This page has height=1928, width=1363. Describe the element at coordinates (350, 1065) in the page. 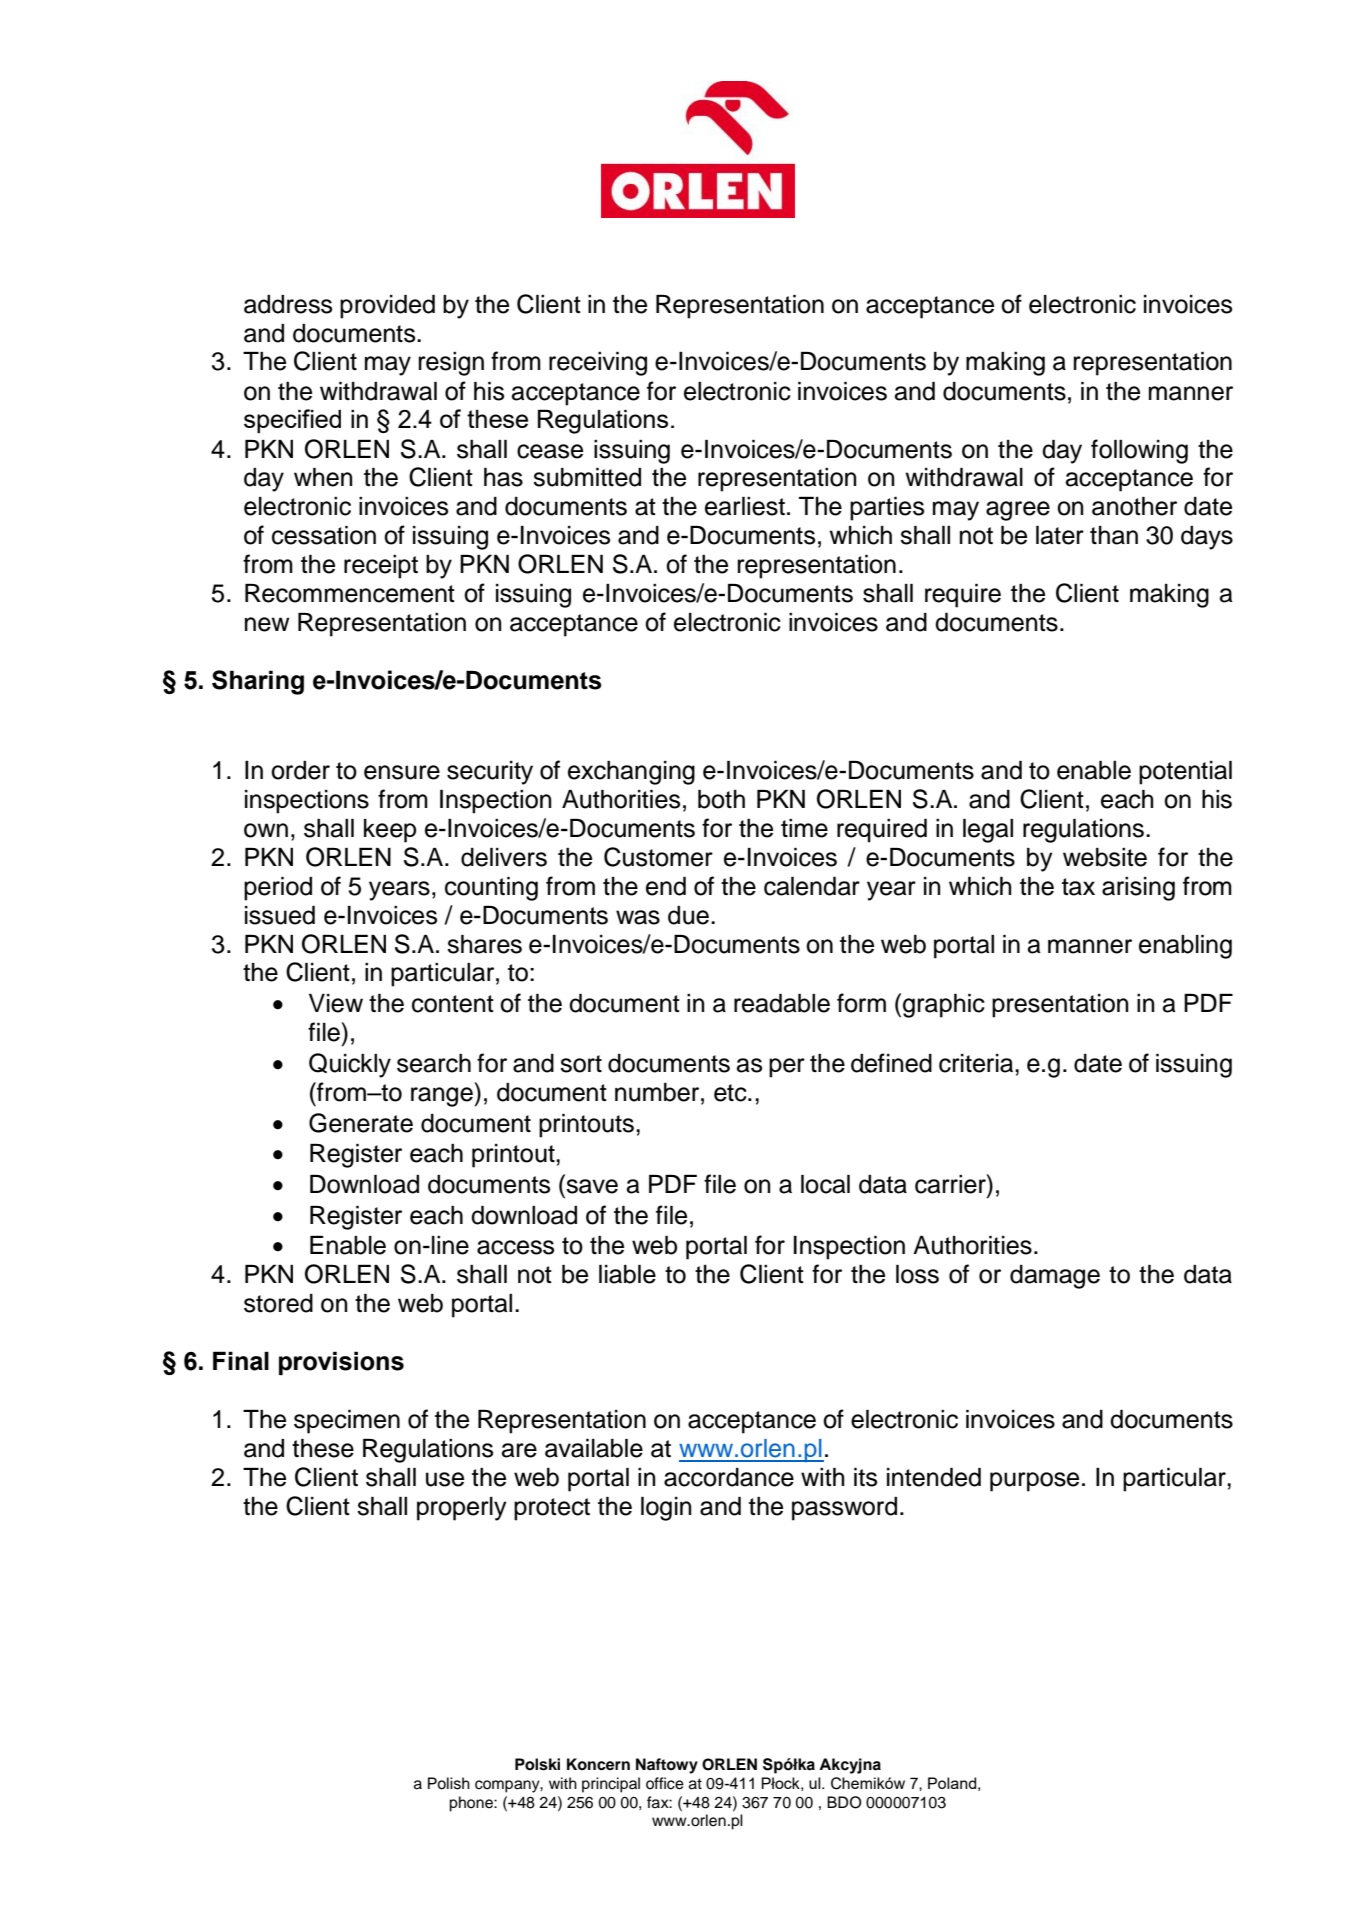

I see `Quickly` at that location.
